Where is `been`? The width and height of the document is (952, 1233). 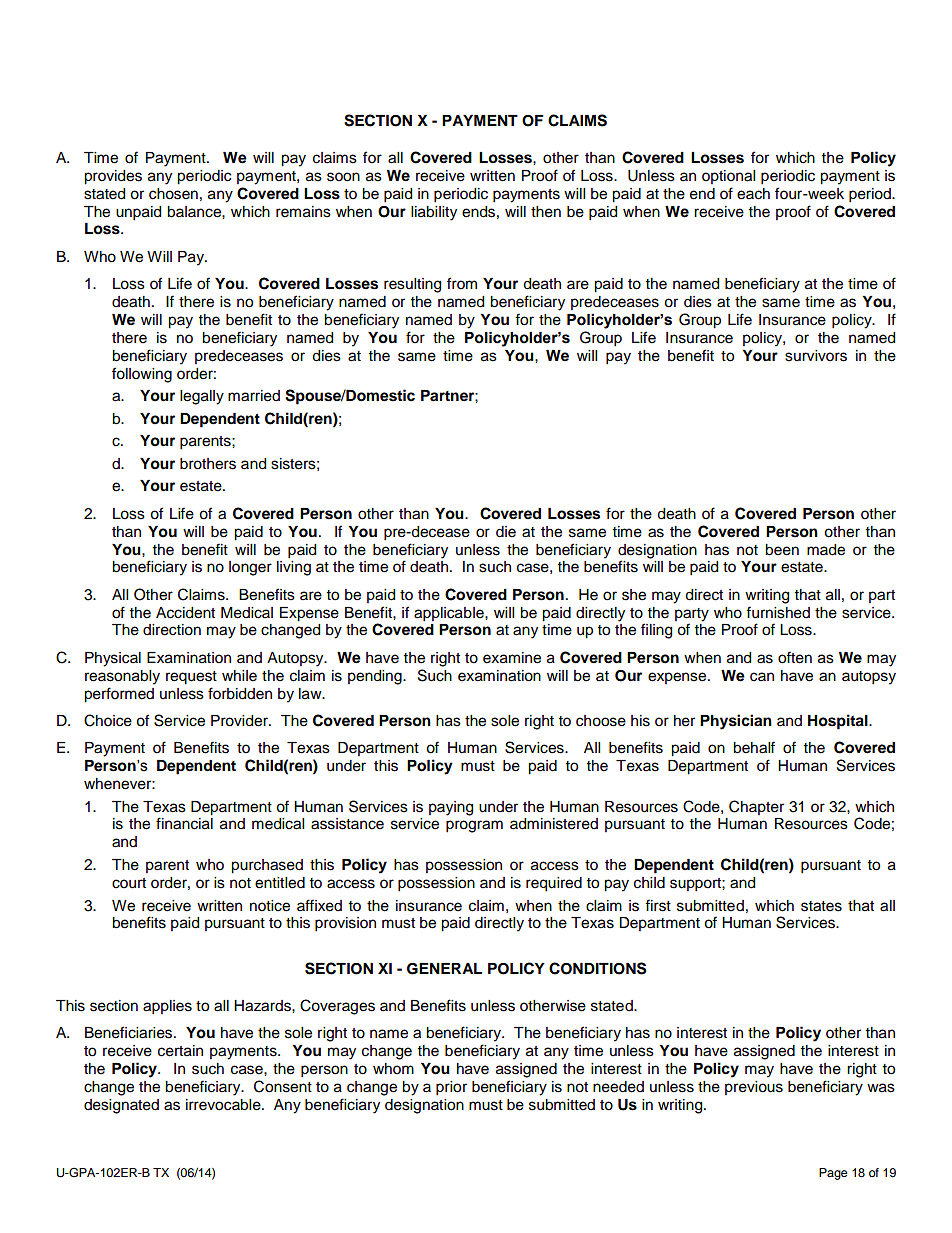
been is located at coordinates (782, 550).
